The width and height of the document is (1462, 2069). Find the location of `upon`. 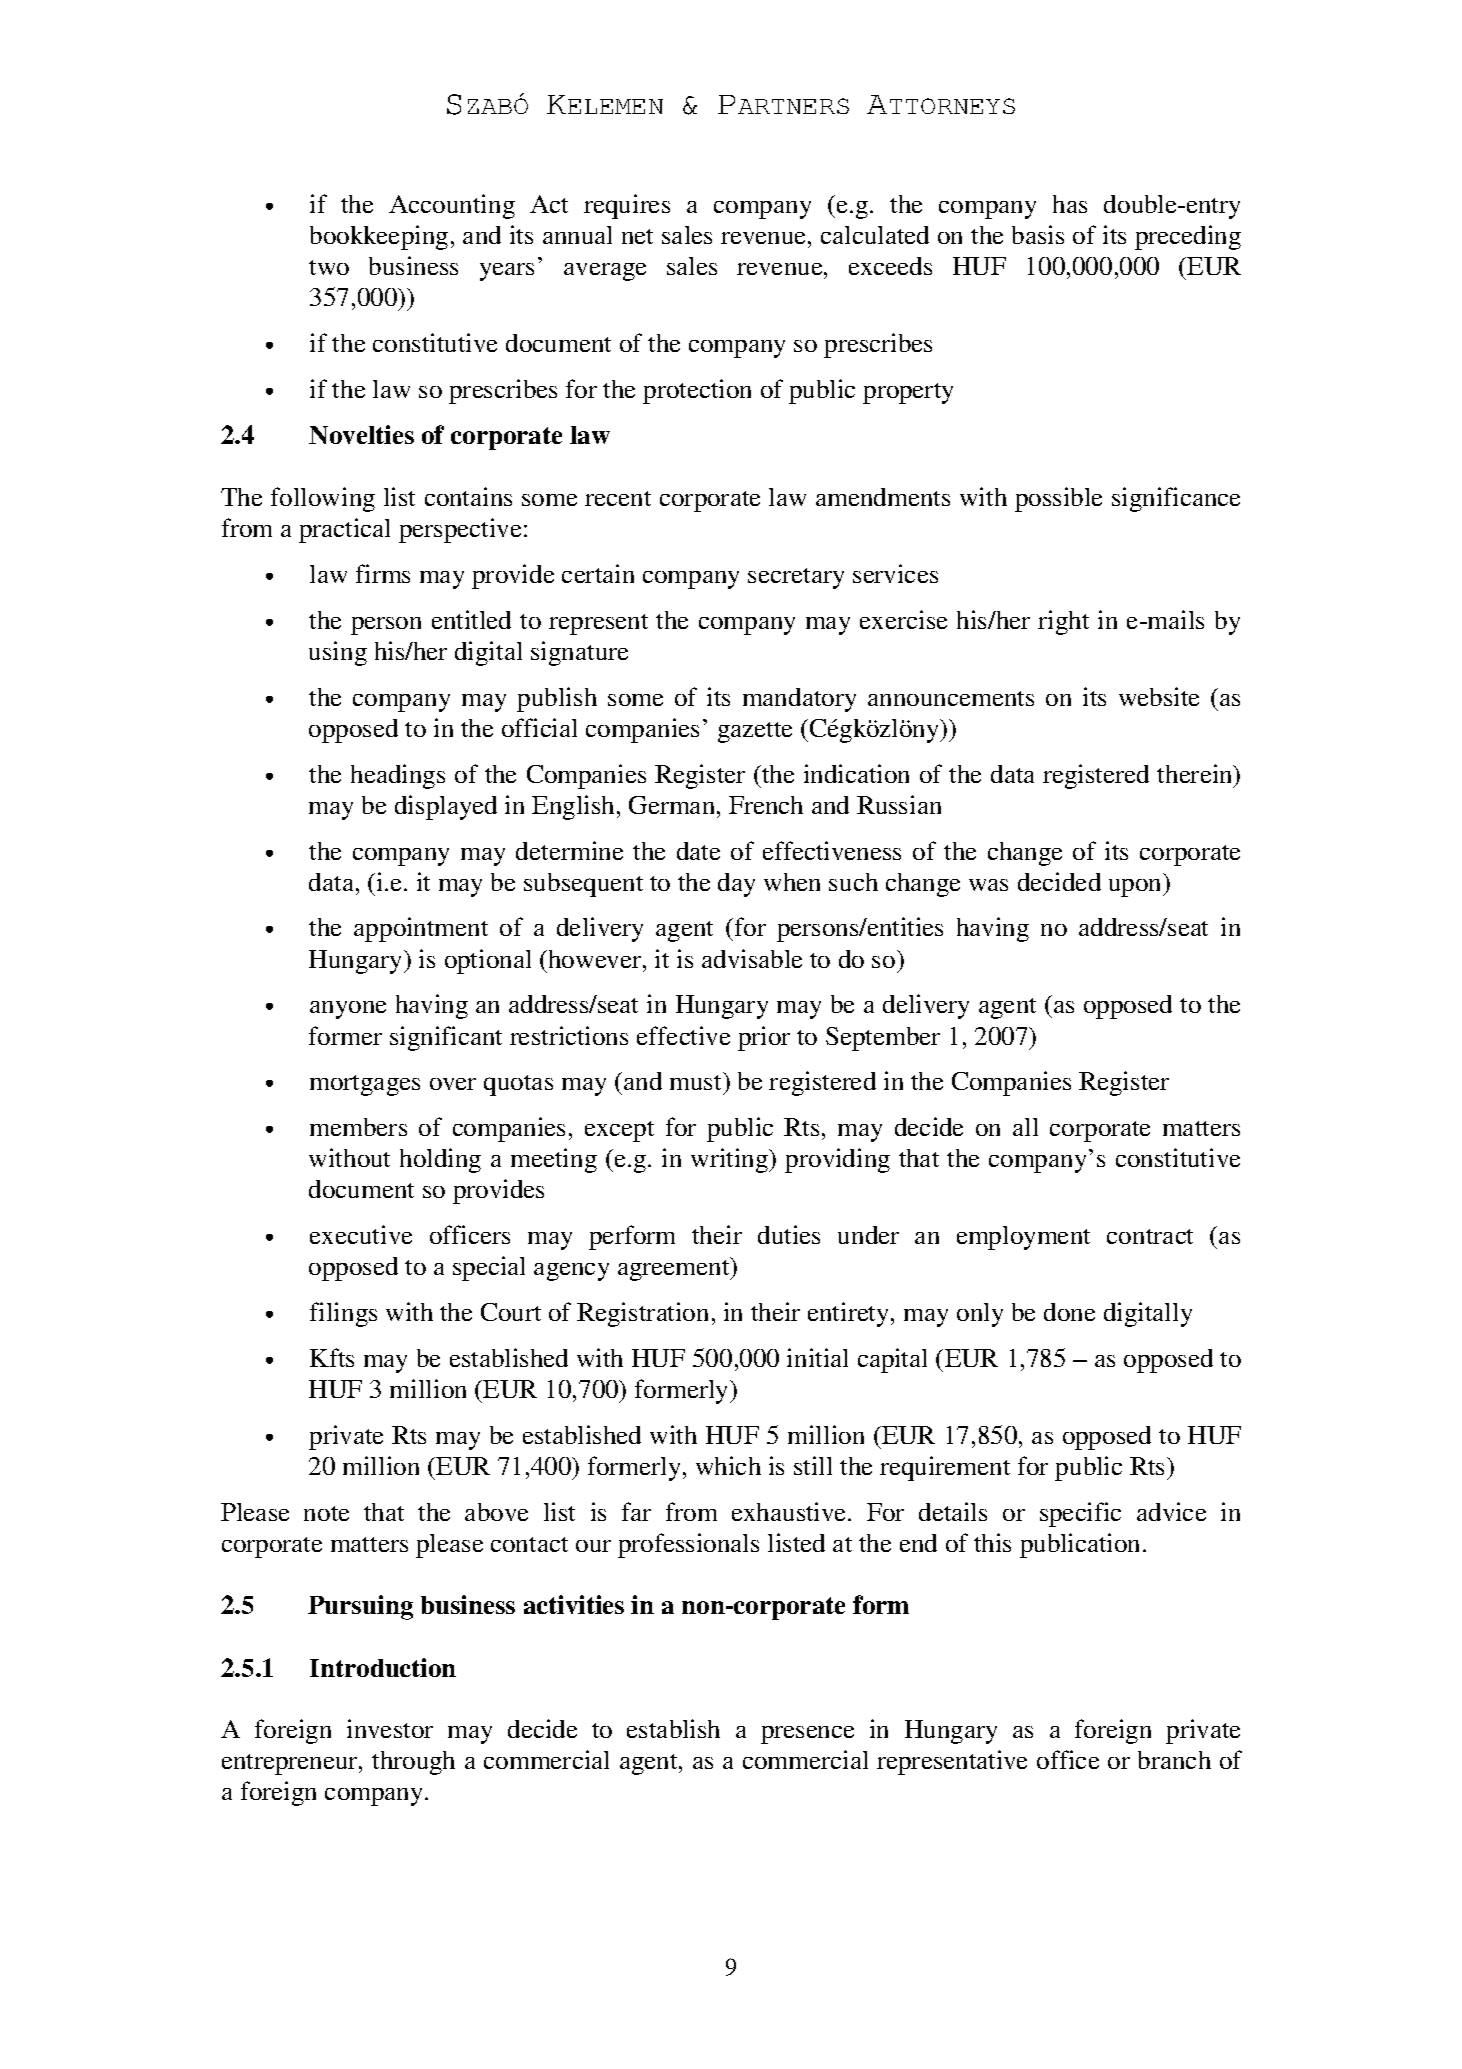

upon is located at coordinates (1136, 888).
